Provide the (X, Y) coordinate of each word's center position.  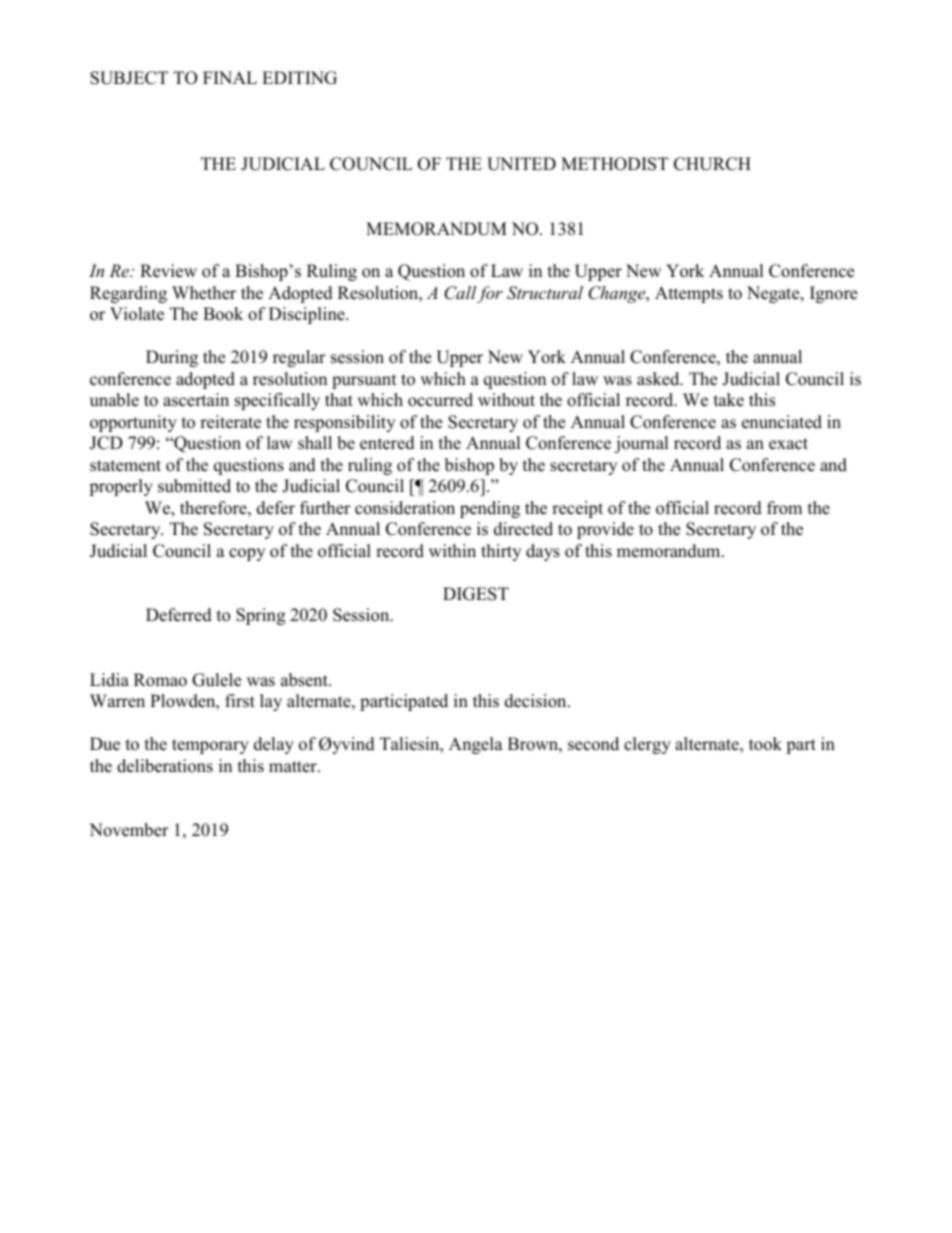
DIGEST (476, 594)
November (129, 830)
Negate (774, 294)
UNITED (521, 164)
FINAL (230, 77)
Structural (545, 293)
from (784, 508)
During (172, 358)
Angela (476, 745)
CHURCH (712, 164)
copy (247, 554)
